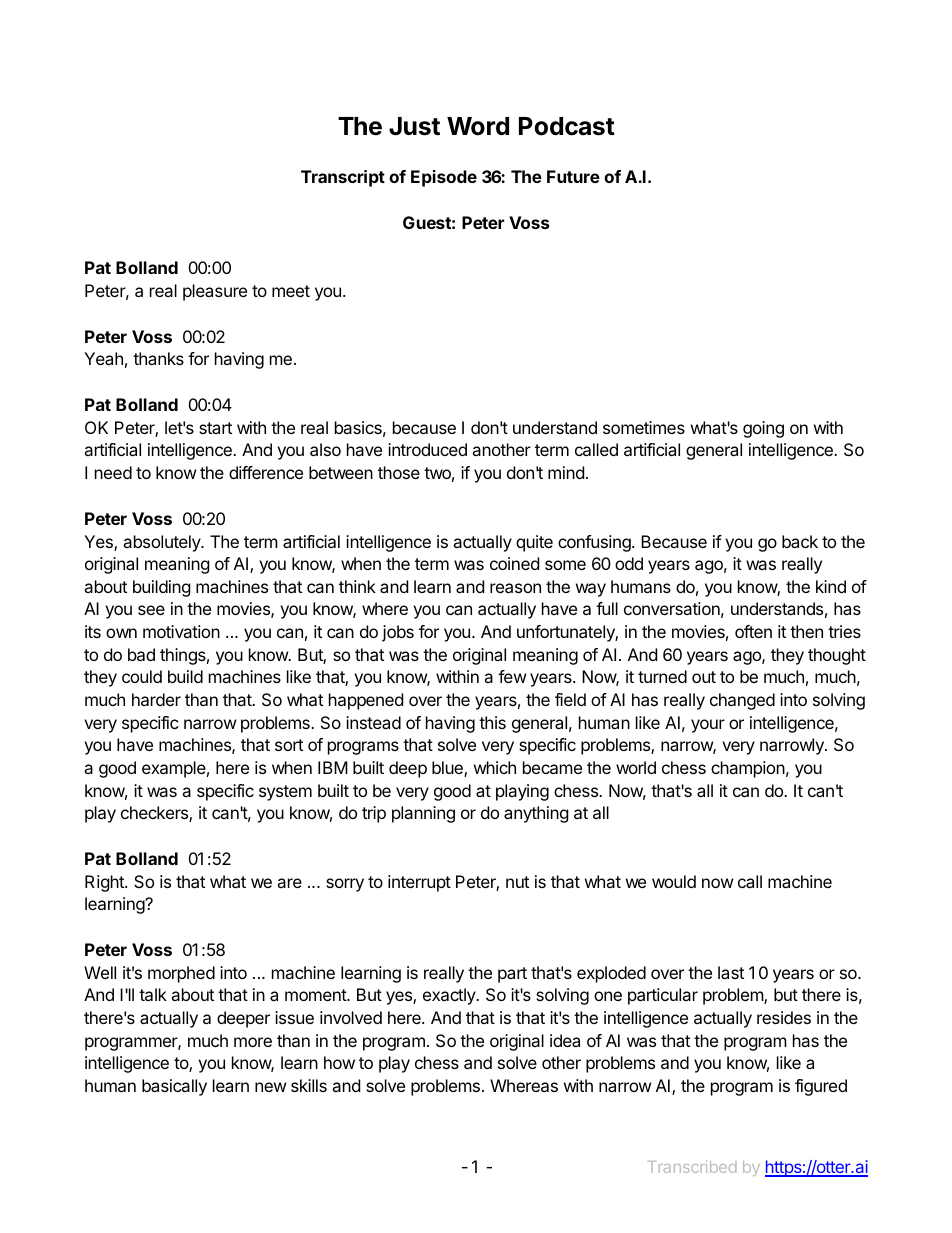 The image size is (952, 1233). What do you see at coordinates (763, 429) in the document?
I see `going` at bounding box center [763, 429].
